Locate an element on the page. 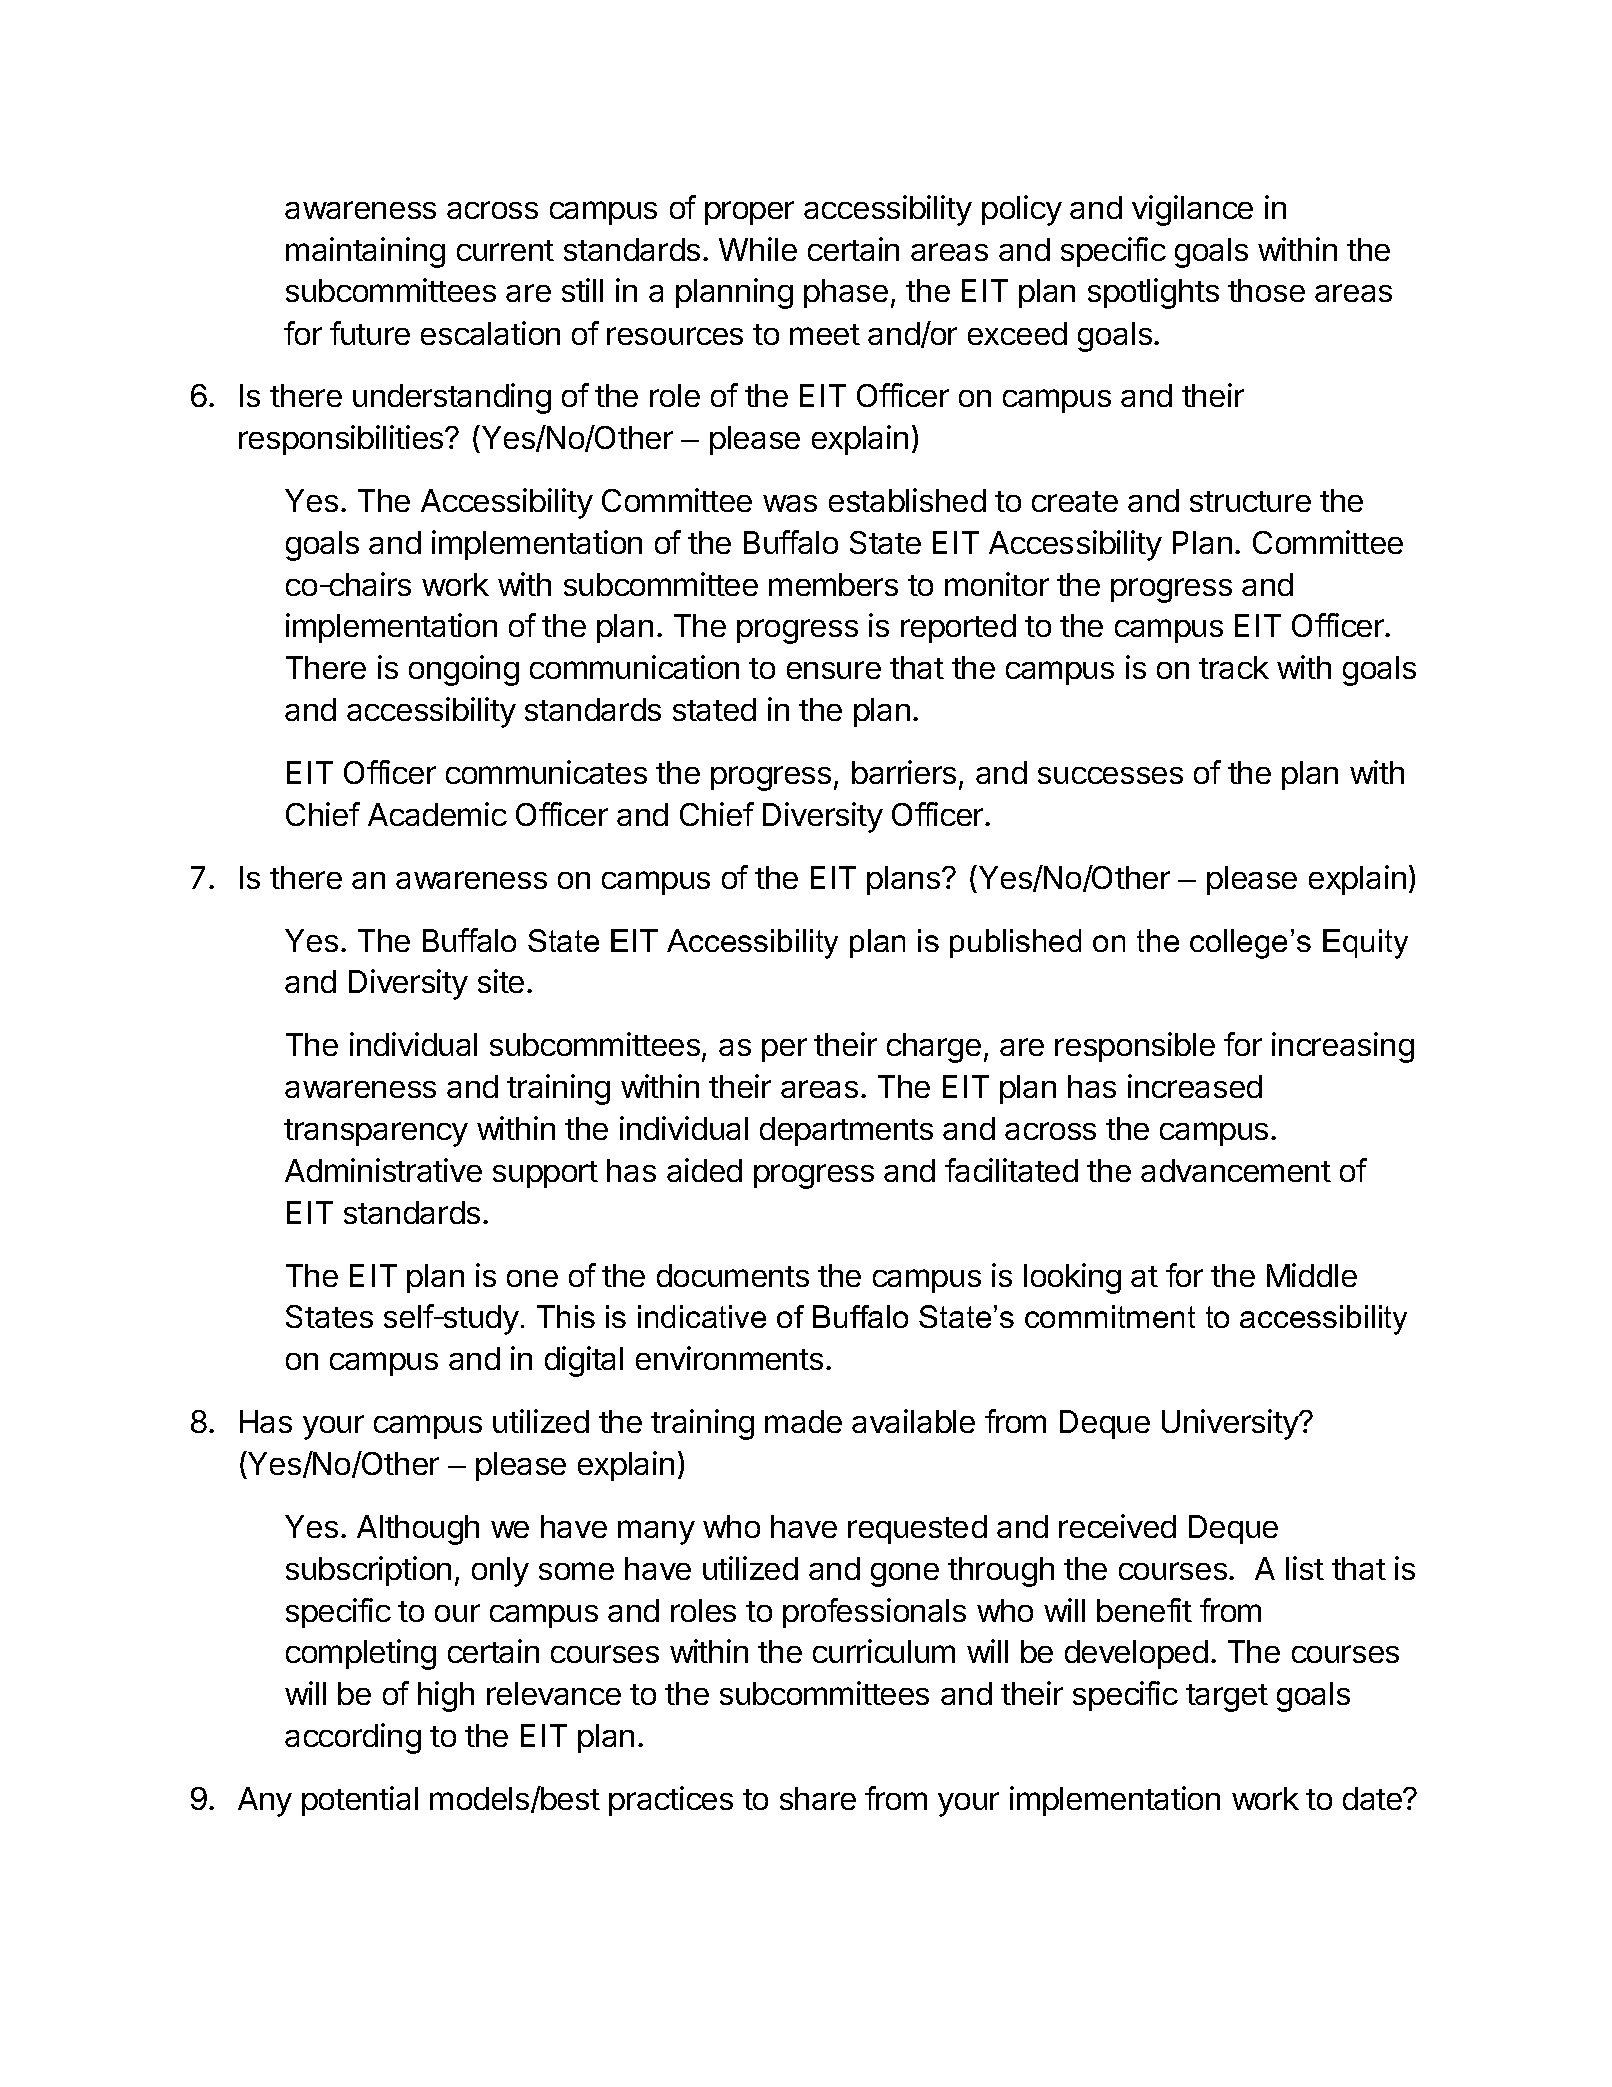 Image resolution: width=1612 pixels, height=2087 pixels. Academic is located at coordinates (437, 814).
